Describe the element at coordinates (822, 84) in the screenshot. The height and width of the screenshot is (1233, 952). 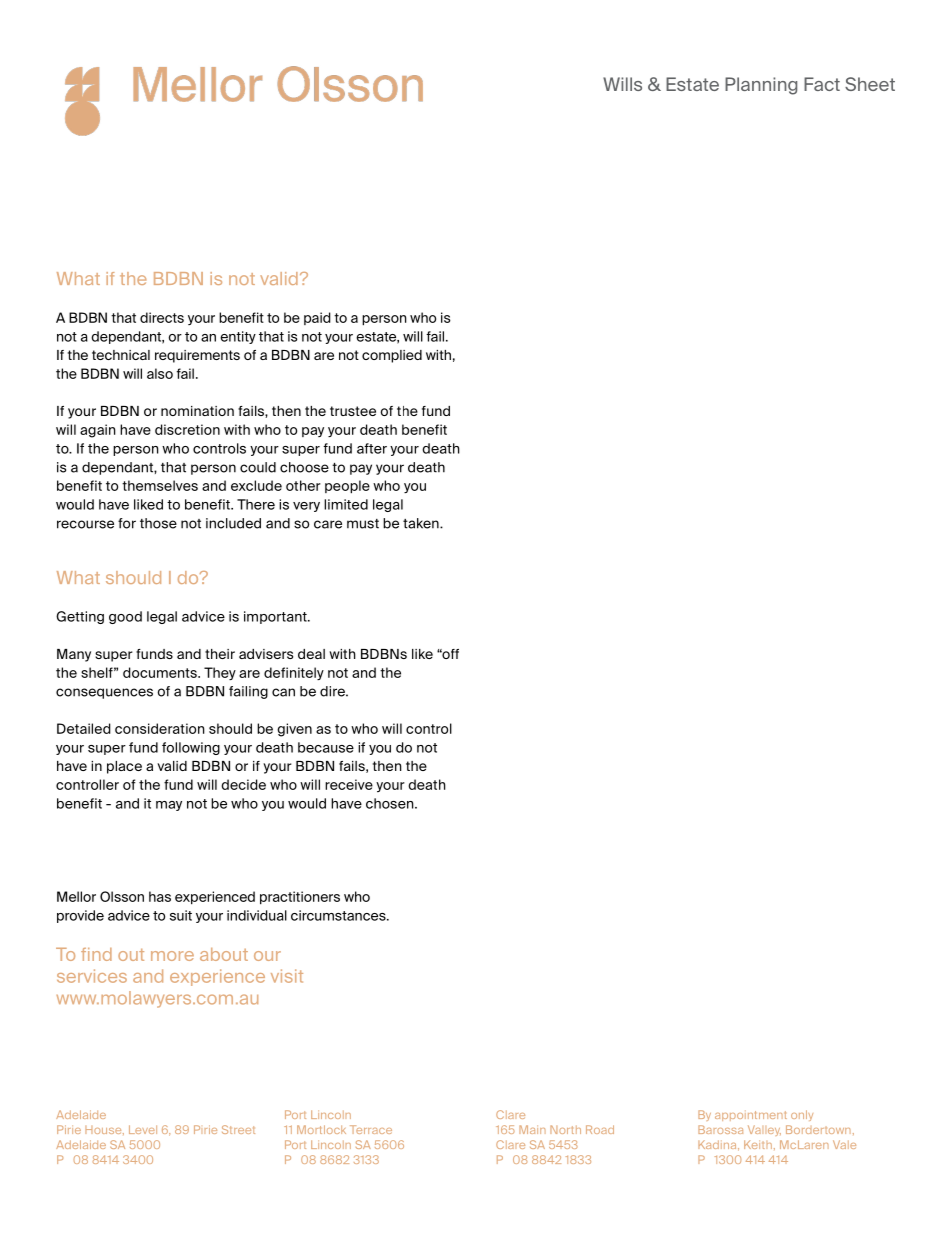
I see `Fact` at that location.
